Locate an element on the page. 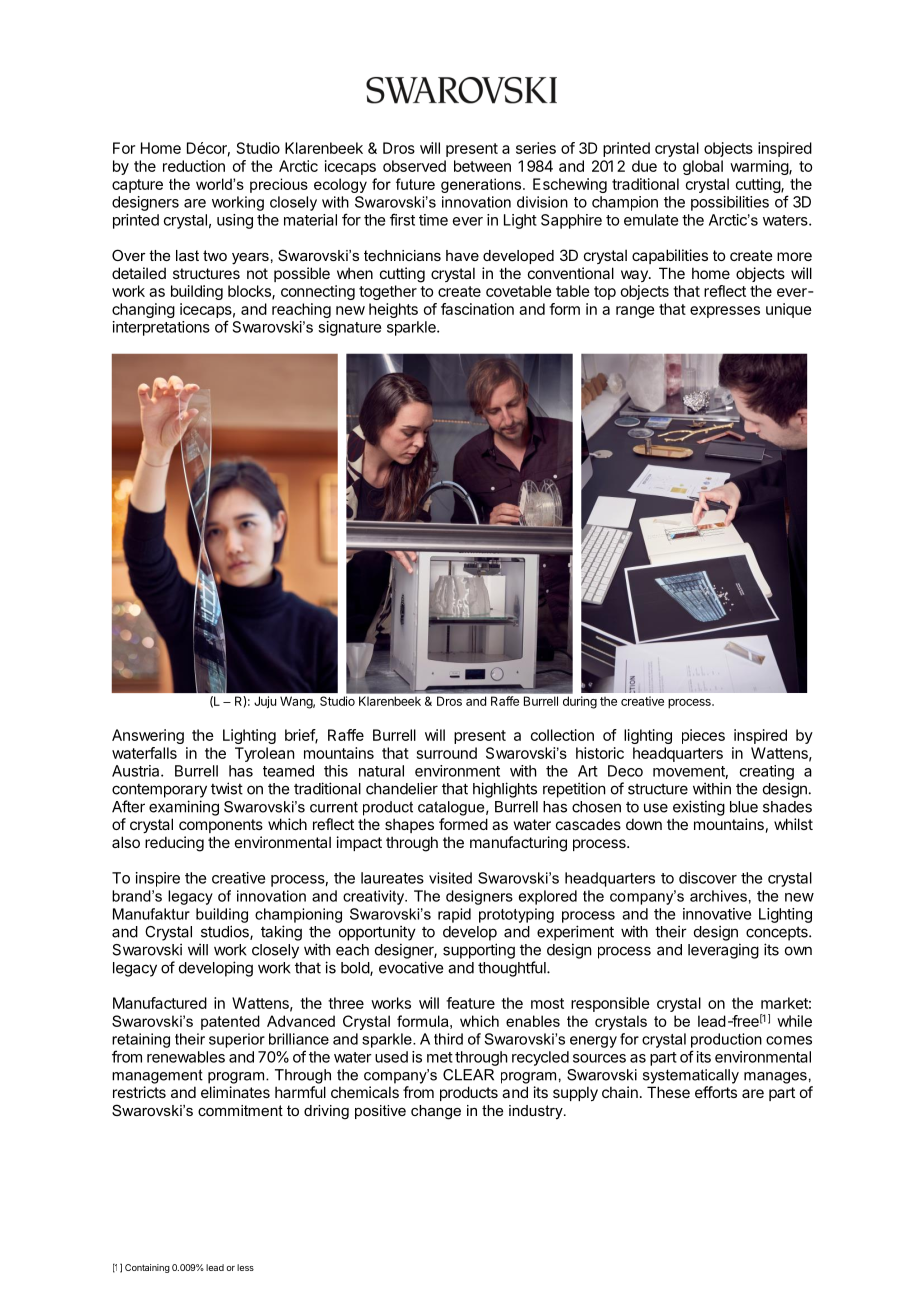 This page has width=924, height=1308. reducing is located at coordinates (174, 844).
